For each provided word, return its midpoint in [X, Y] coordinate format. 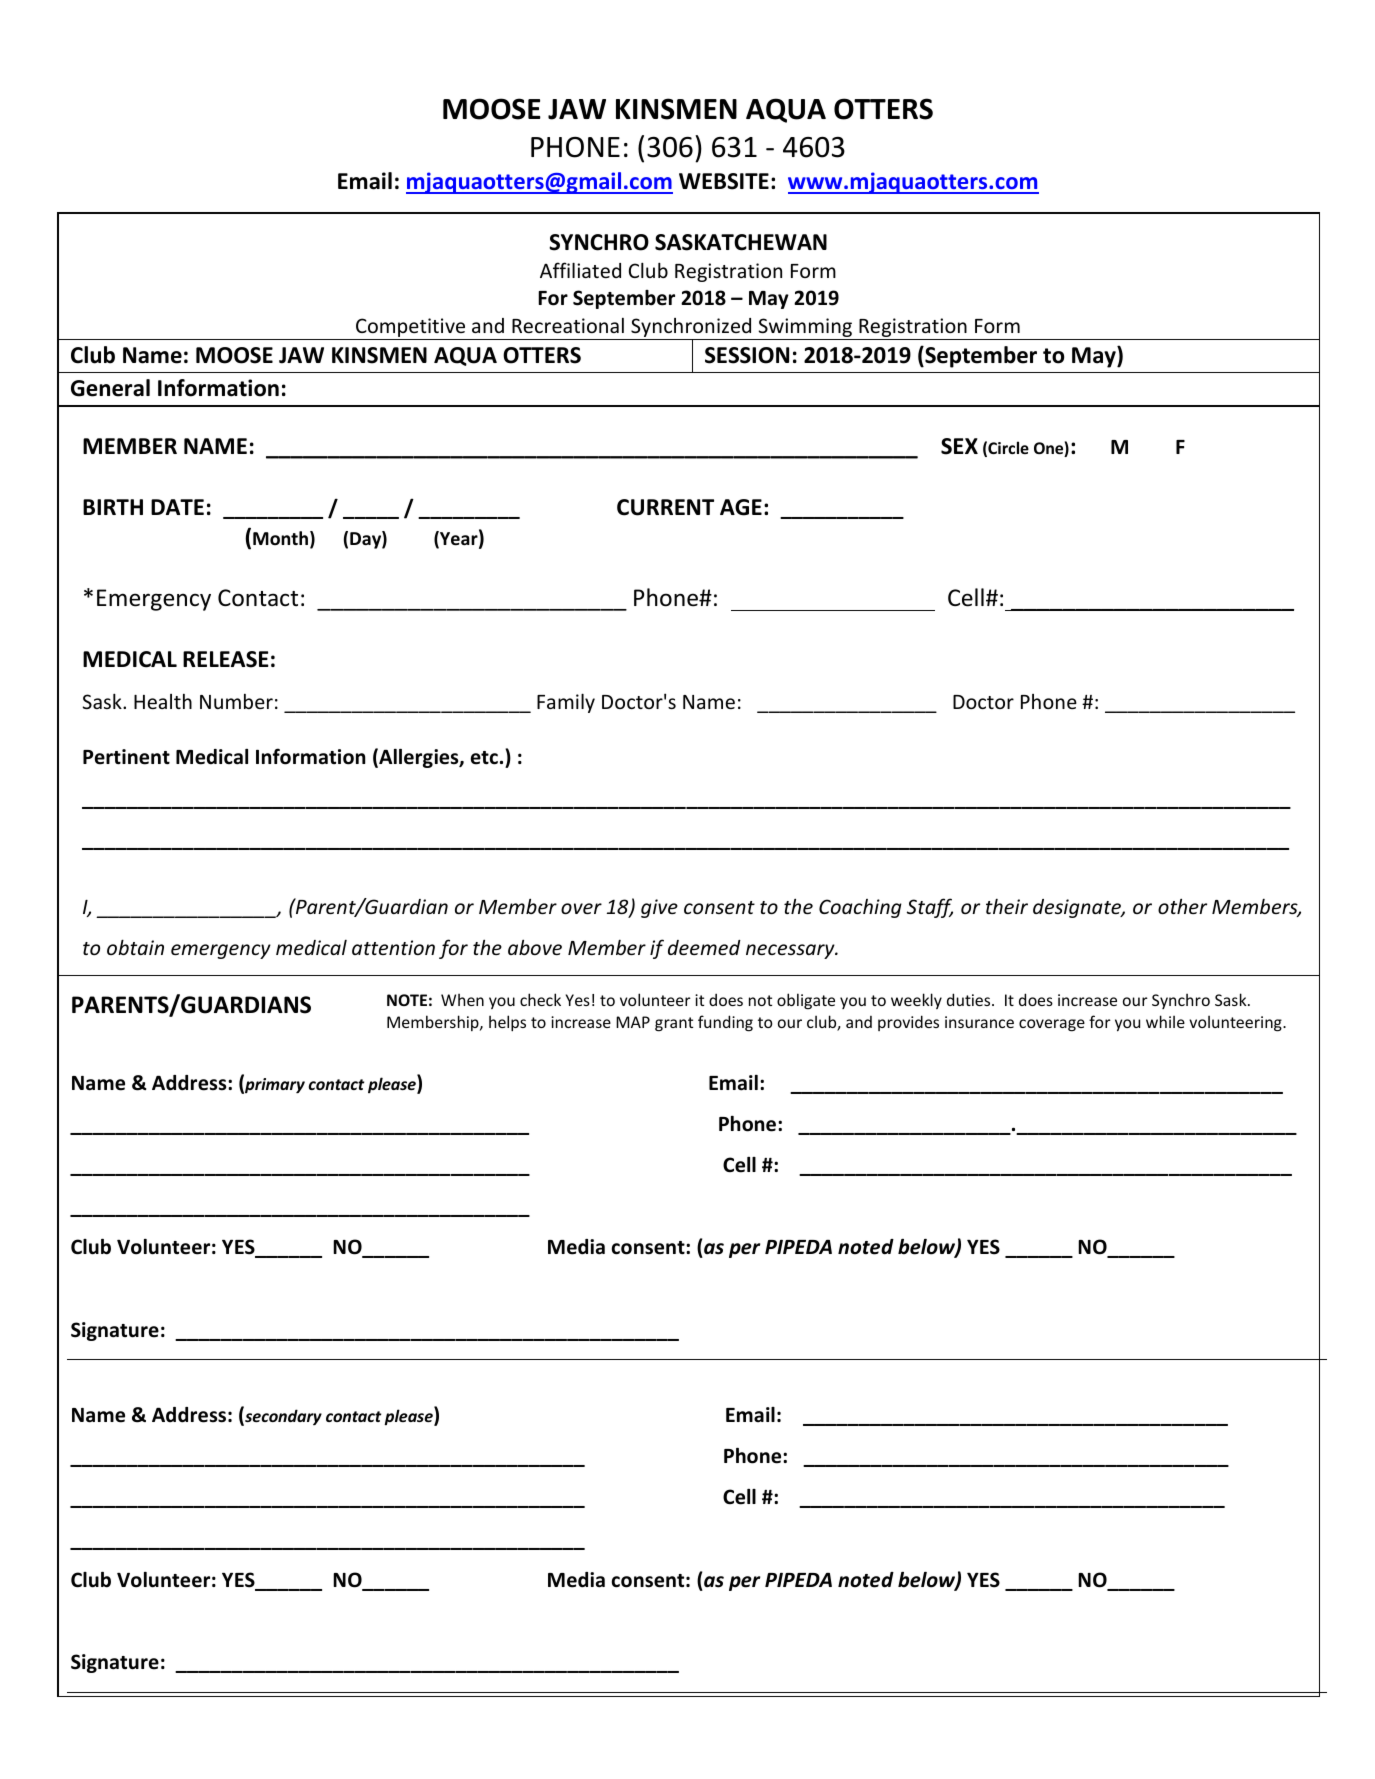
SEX [959, 446]
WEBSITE [724, 181]
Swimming [805, 329]
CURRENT [665, 507]
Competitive [411, 329]
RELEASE [226, 659]
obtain [135, 947]
